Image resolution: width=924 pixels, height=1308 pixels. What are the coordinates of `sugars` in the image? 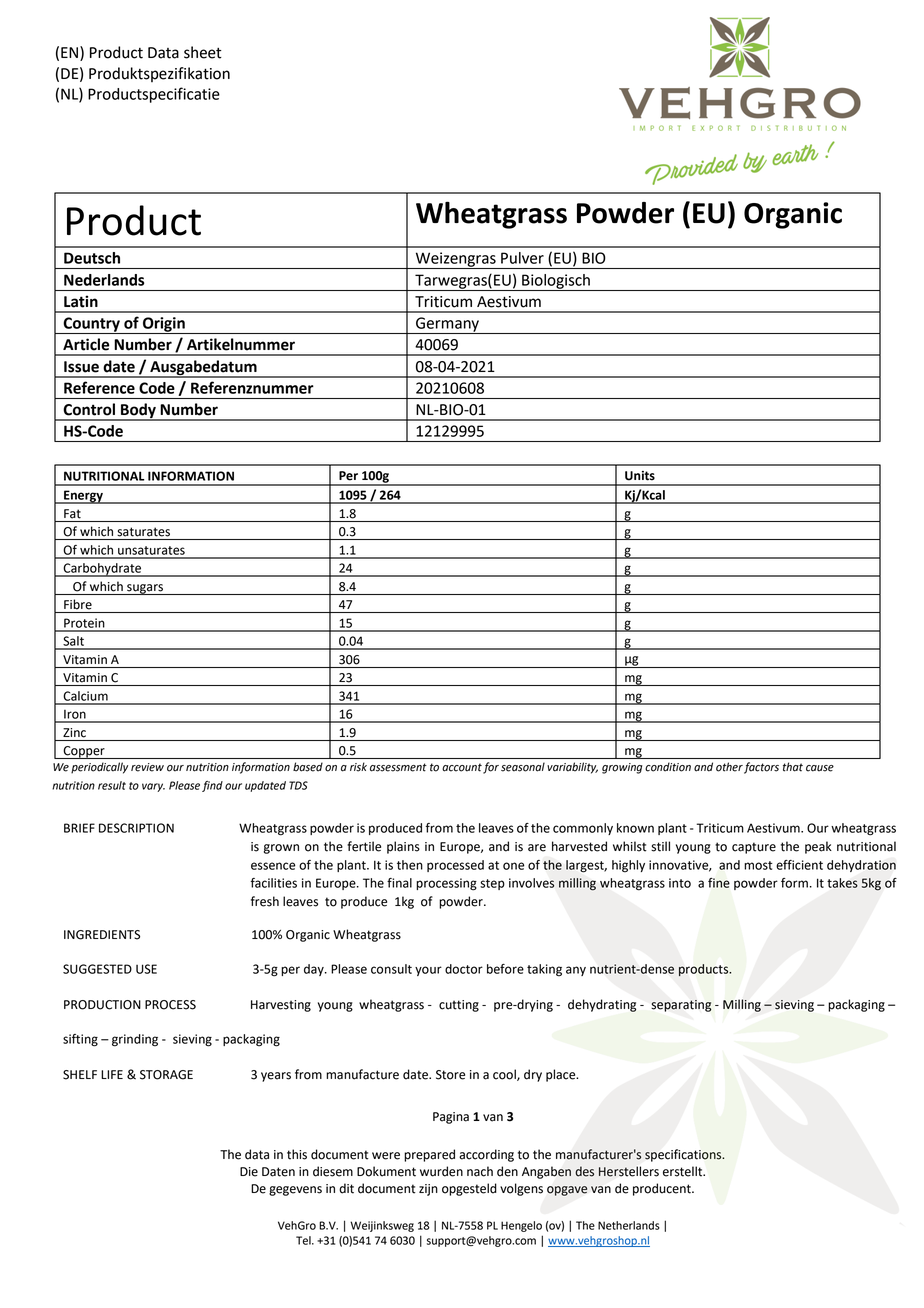 It's located at (145, 589).
